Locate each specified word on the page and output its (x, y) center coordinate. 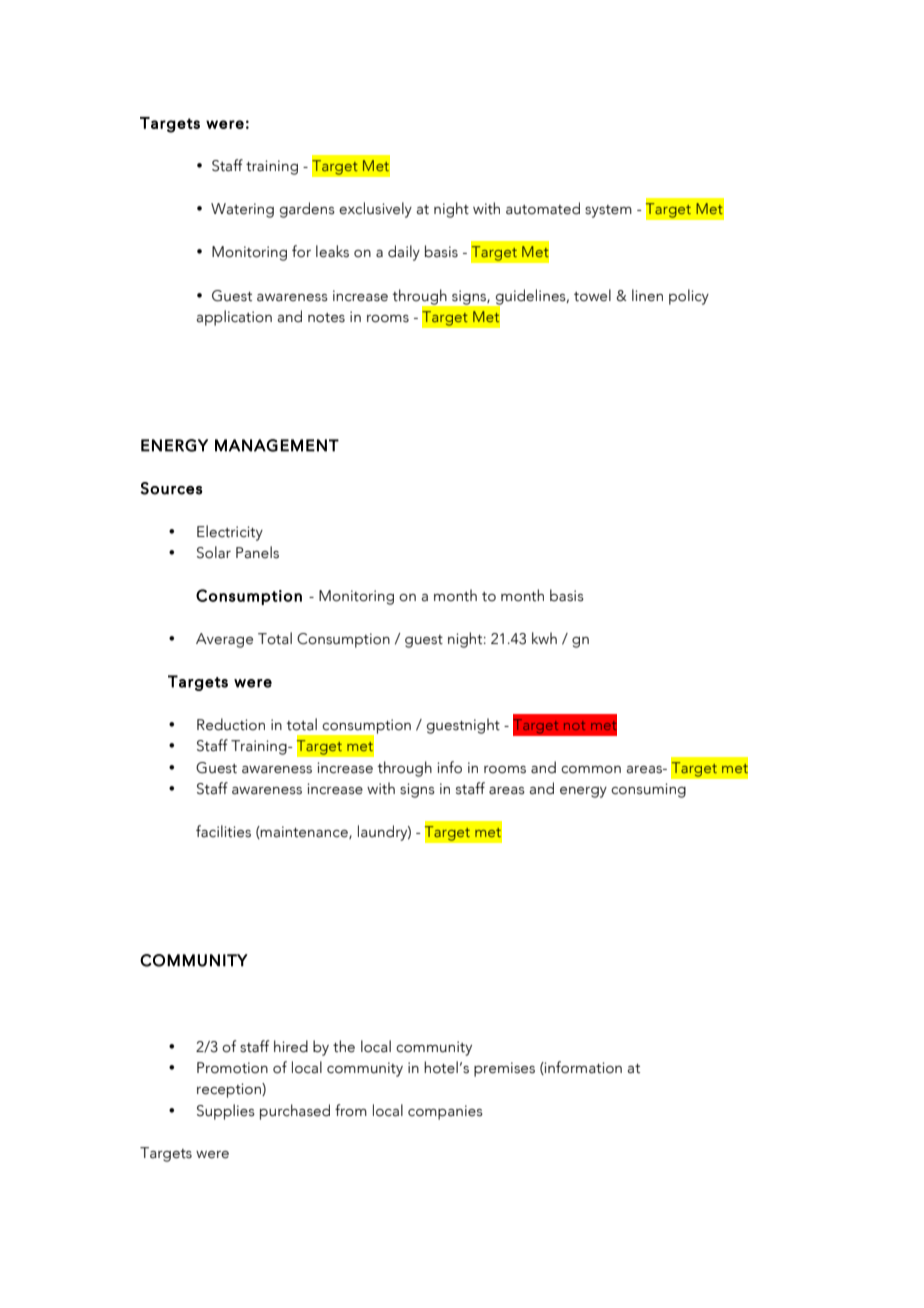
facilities (223, 831)
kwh (544, 638)
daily (404, 253)
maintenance (304, 832)
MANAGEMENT (277, 445)
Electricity (230, 533)
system (608, 211)
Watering (242, 210)
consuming (648, 790)
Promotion (232, 1068)
